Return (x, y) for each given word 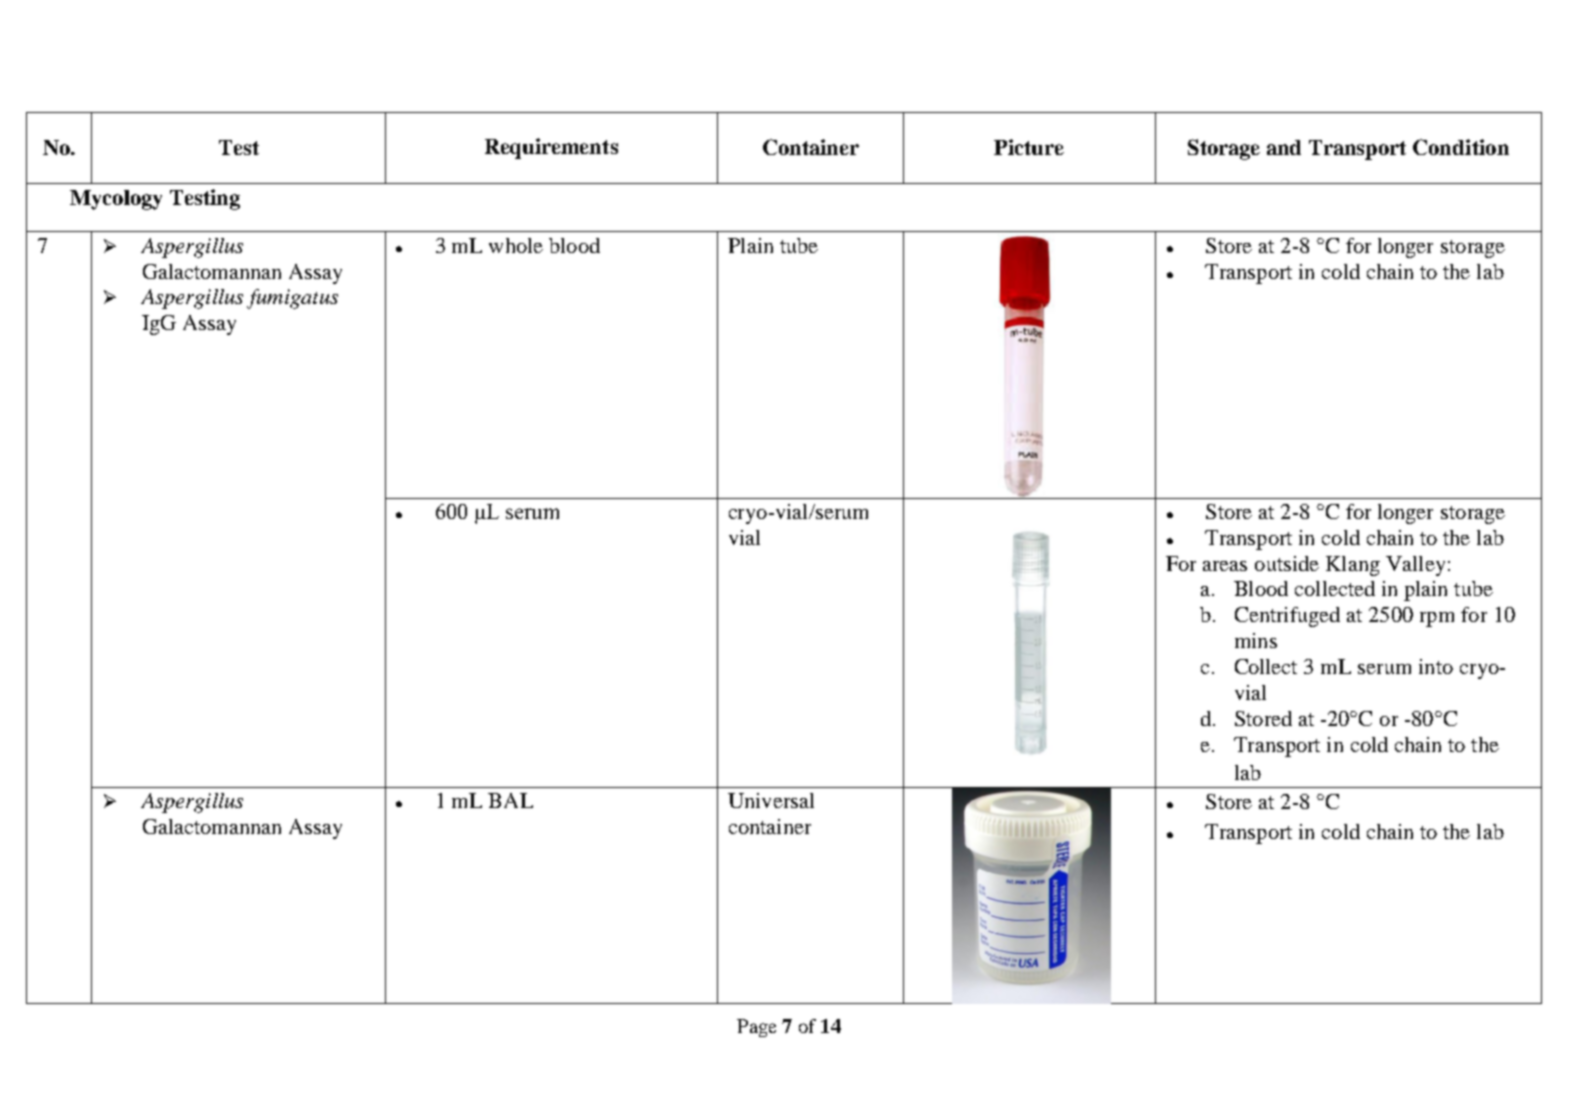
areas (1225, 566)
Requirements (551, 148)
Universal (771, 800)
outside (1287, 563)
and (1284, 147)
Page (756, 1028)
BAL (510, 800)
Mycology (116, 200)
